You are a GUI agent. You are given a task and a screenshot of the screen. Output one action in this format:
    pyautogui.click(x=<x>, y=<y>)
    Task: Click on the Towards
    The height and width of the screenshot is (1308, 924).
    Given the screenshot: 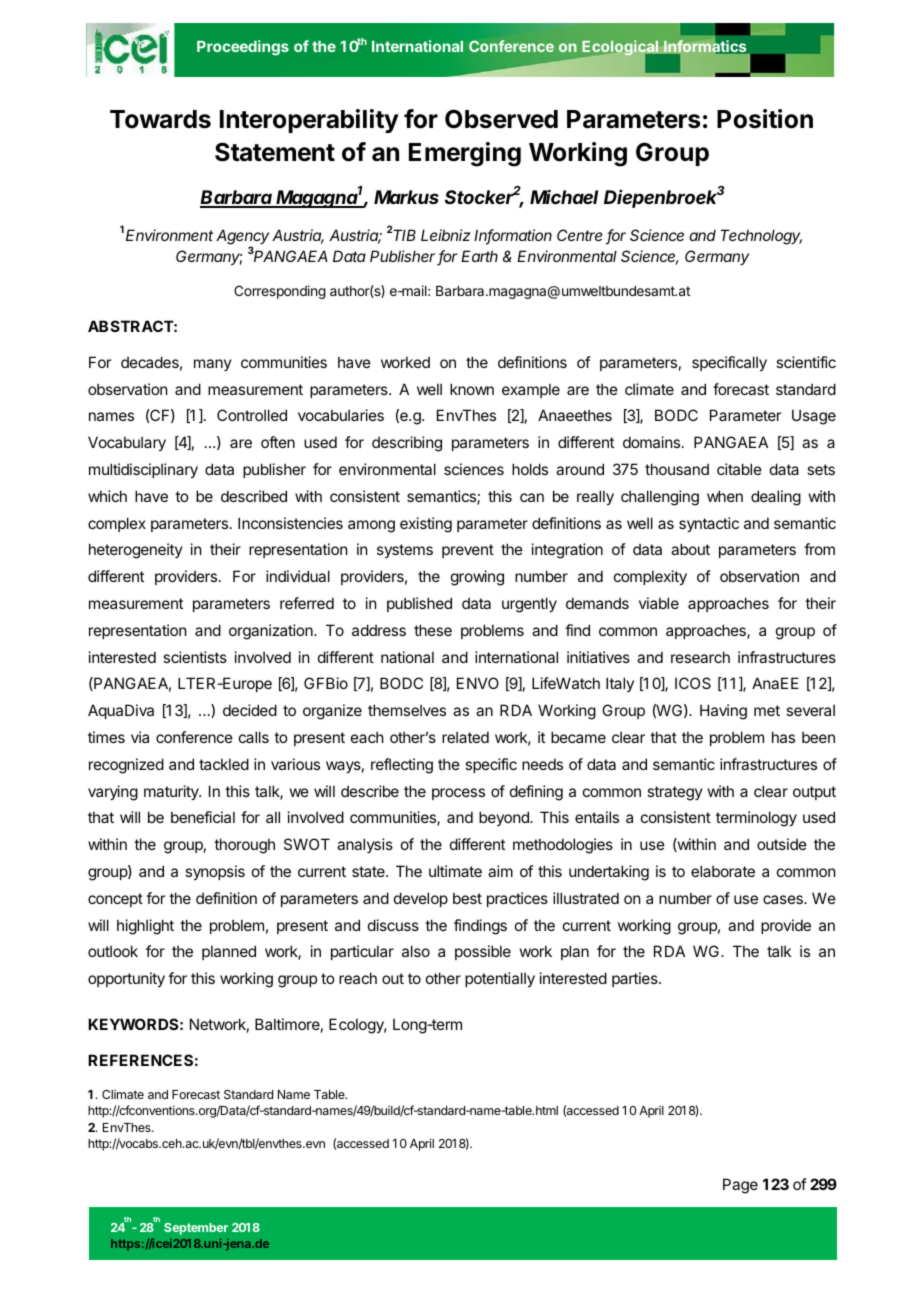 What is the action you would take?
    pyautogui.click(x=160, y=119)
